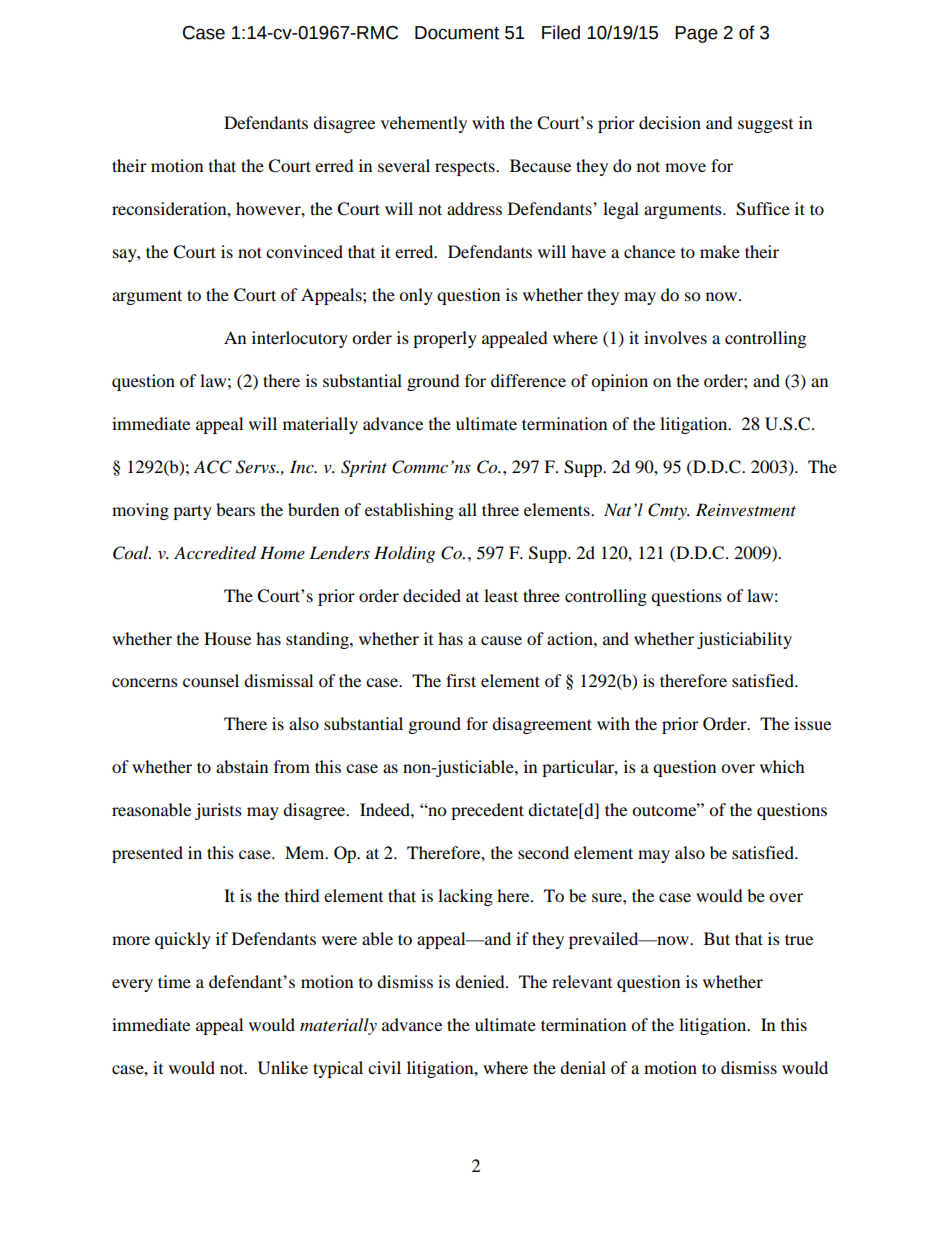  I want to click on Accredited, so click(215, 553).
